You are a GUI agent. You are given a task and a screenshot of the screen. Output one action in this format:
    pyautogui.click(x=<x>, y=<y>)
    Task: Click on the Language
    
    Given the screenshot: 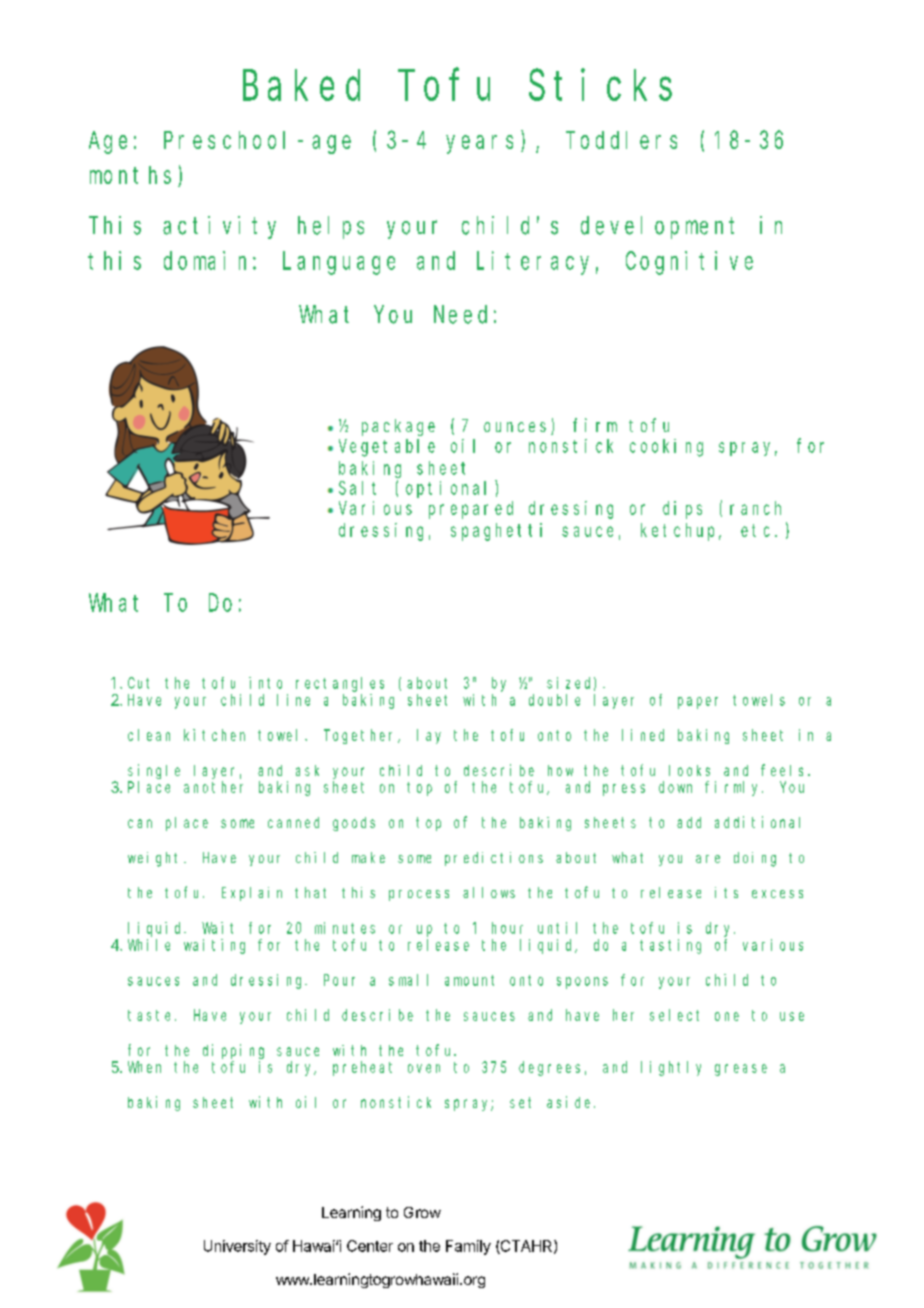 What is the action you would take?
    pyautogui.click(x=339, y=264)
